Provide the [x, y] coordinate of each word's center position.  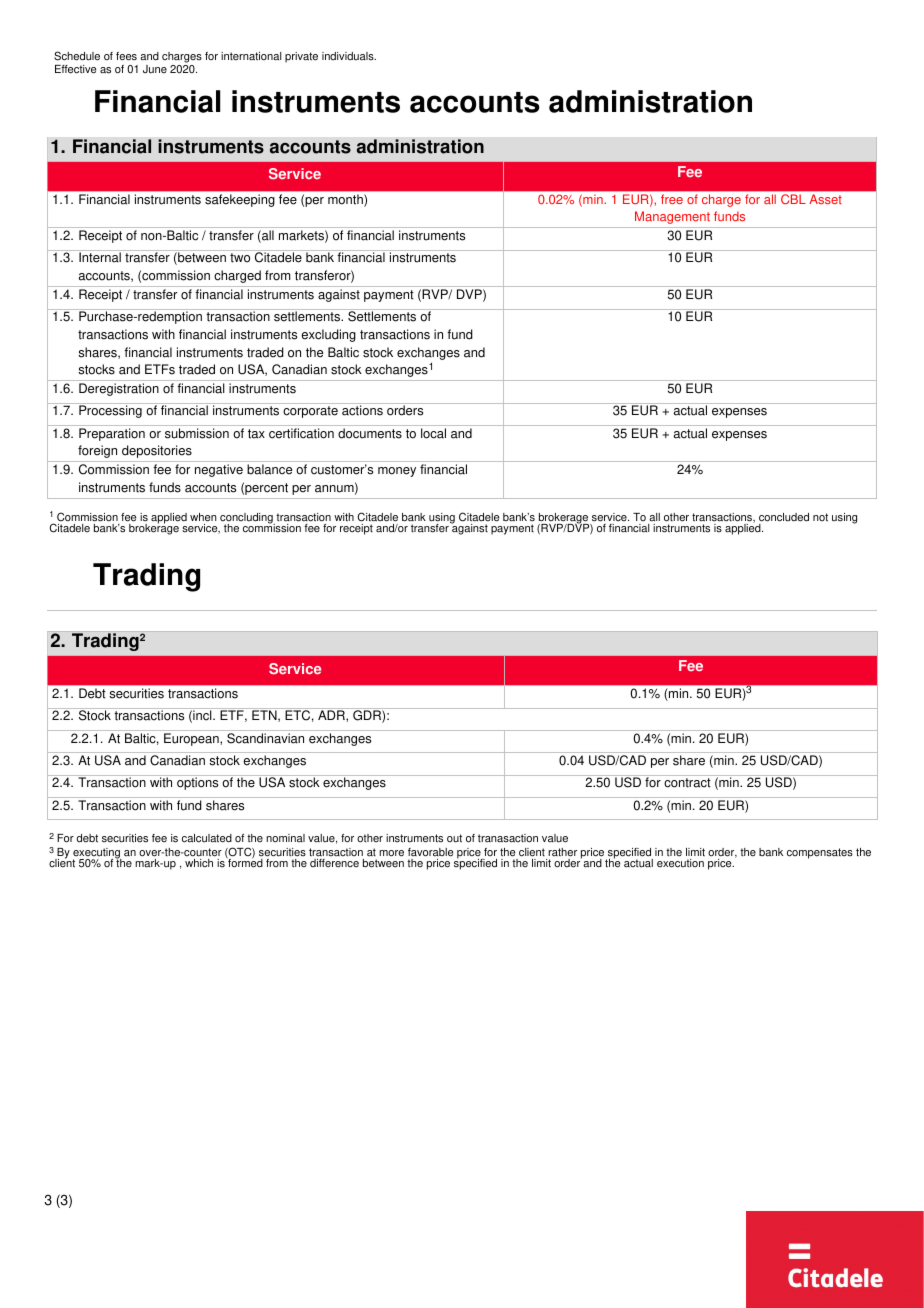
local [433, 433]
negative [219, 470]
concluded [784, 517]
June [155, 69]
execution [680, 863]
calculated [207, 838]
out [454, 838]
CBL [793, 199]
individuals [349, 56]
